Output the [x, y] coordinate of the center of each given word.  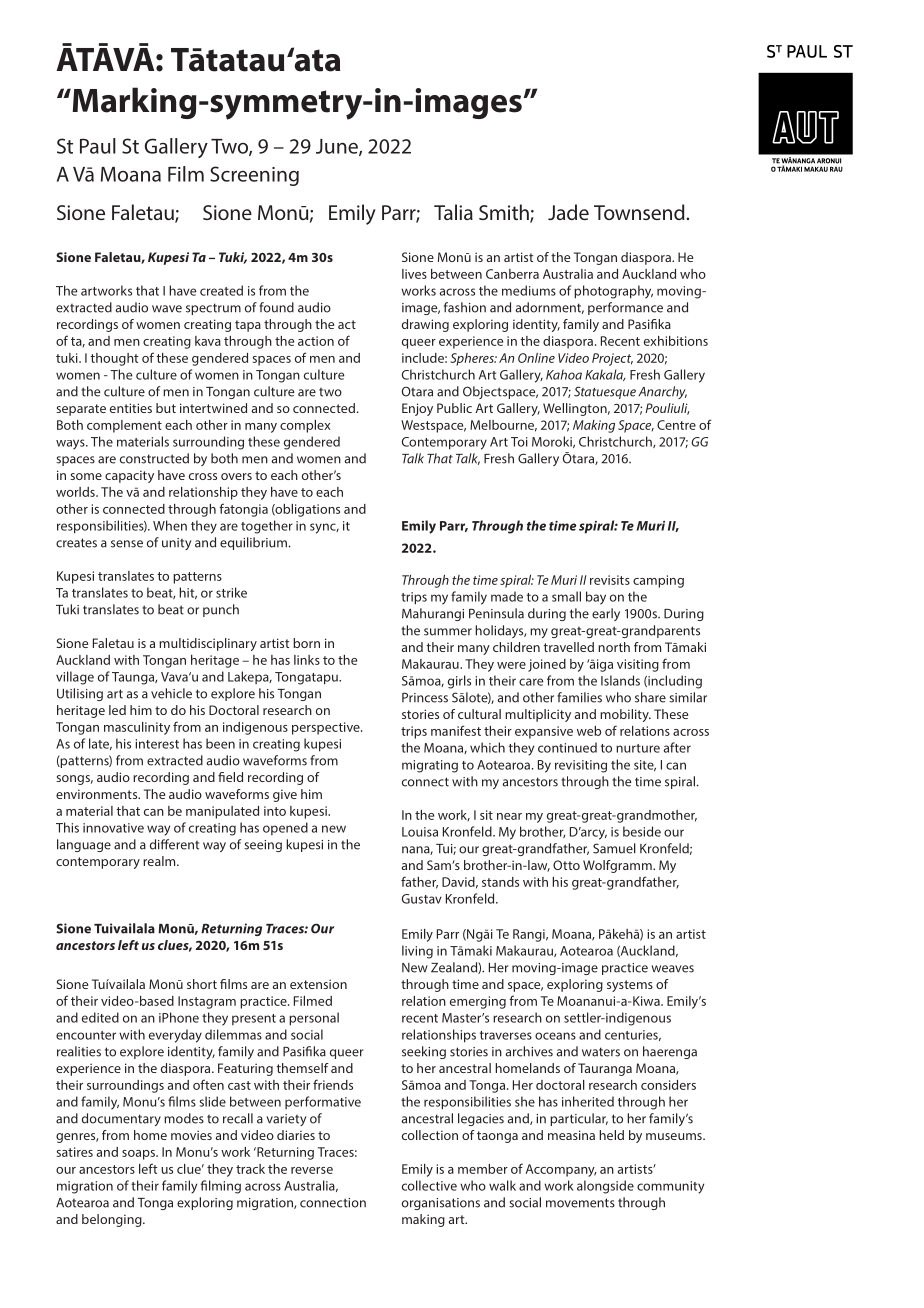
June [338, 147]
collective [429, 1185]
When [170, 525]
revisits [610, 580]
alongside [605, 1187]
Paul [98, 146]
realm [160, 861]
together [267, 527]
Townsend [640, 212]
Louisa [420, 832]
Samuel [614, 848]
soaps [139, 1155]
